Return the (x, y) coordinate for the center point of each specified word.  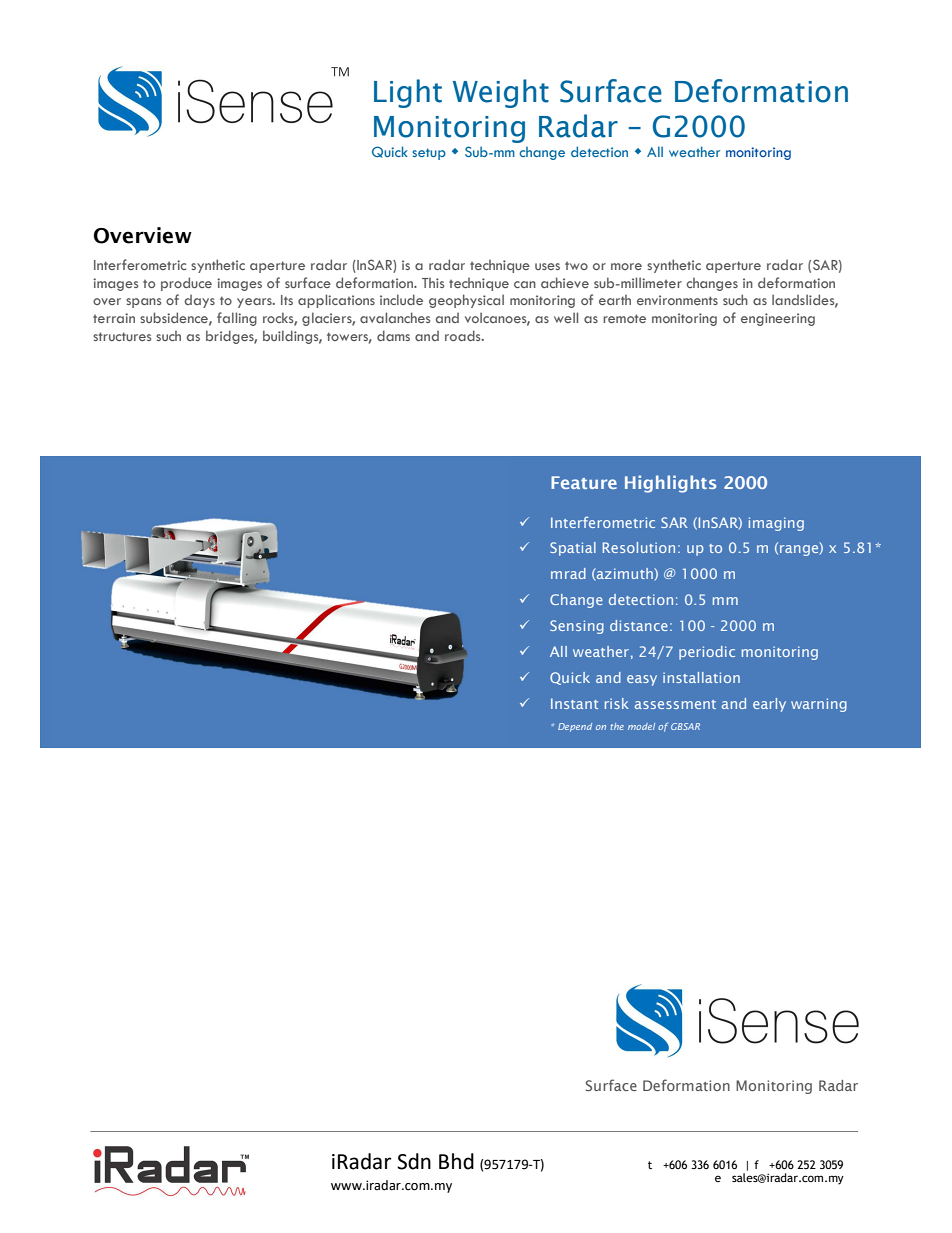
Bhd (456, 1161)
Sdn (414, 1161)
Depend (575, 727)
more (626, 266)
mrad (568, 573)
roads (464, 335)
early (769, 705)
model (641, 726)
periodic (707, 653)
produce (186, 284)
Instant (574, 703)
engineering (778, 319)
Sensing (577, 627)
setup (429, 154)
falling (237, 319)
